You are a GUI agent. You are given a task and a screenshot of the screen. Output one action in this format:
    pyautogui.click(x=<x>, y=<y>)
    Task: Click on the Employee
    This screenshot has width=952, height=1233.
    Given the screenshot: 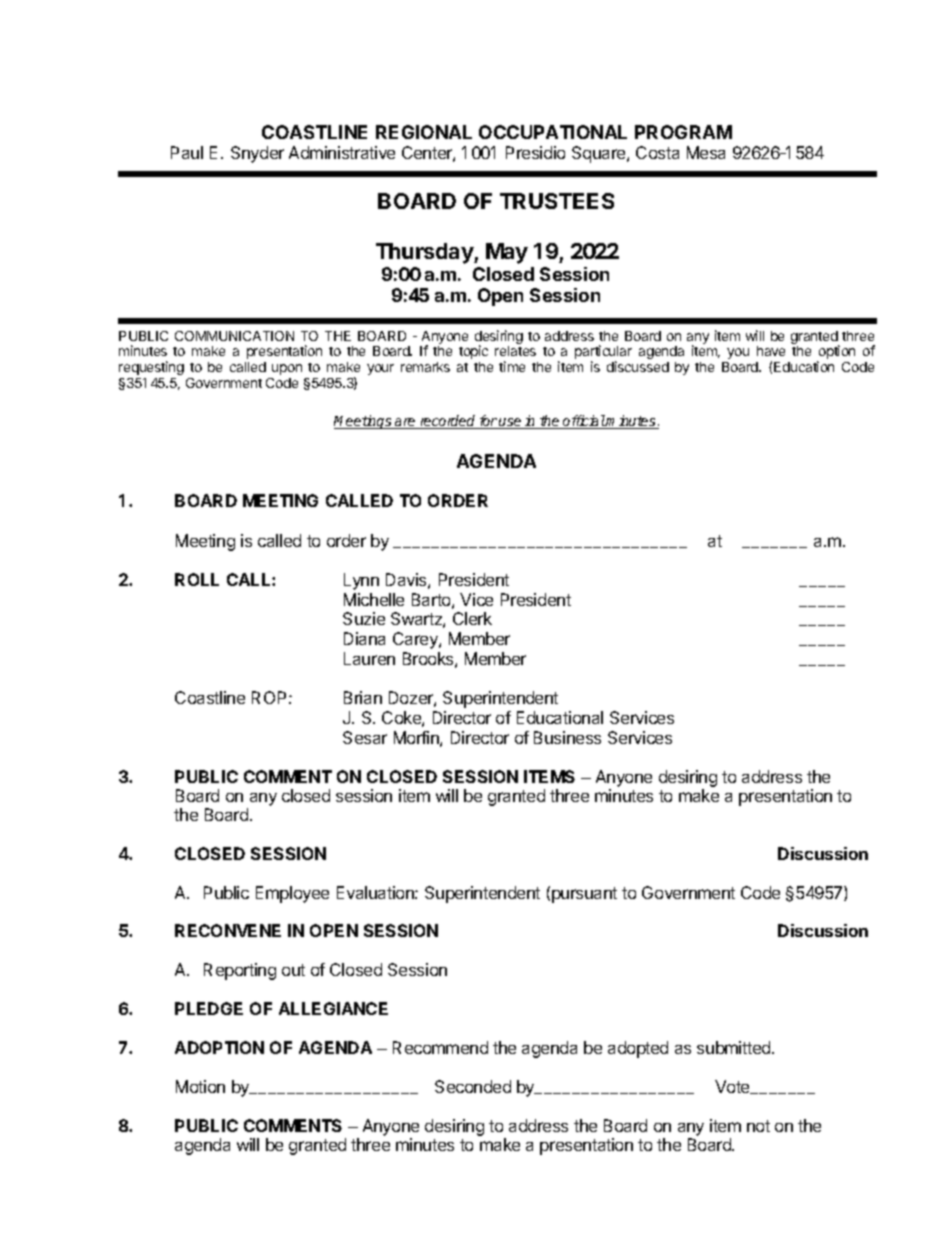 What is the action you would take?
    pyautogui.click(x=292, y=894)
